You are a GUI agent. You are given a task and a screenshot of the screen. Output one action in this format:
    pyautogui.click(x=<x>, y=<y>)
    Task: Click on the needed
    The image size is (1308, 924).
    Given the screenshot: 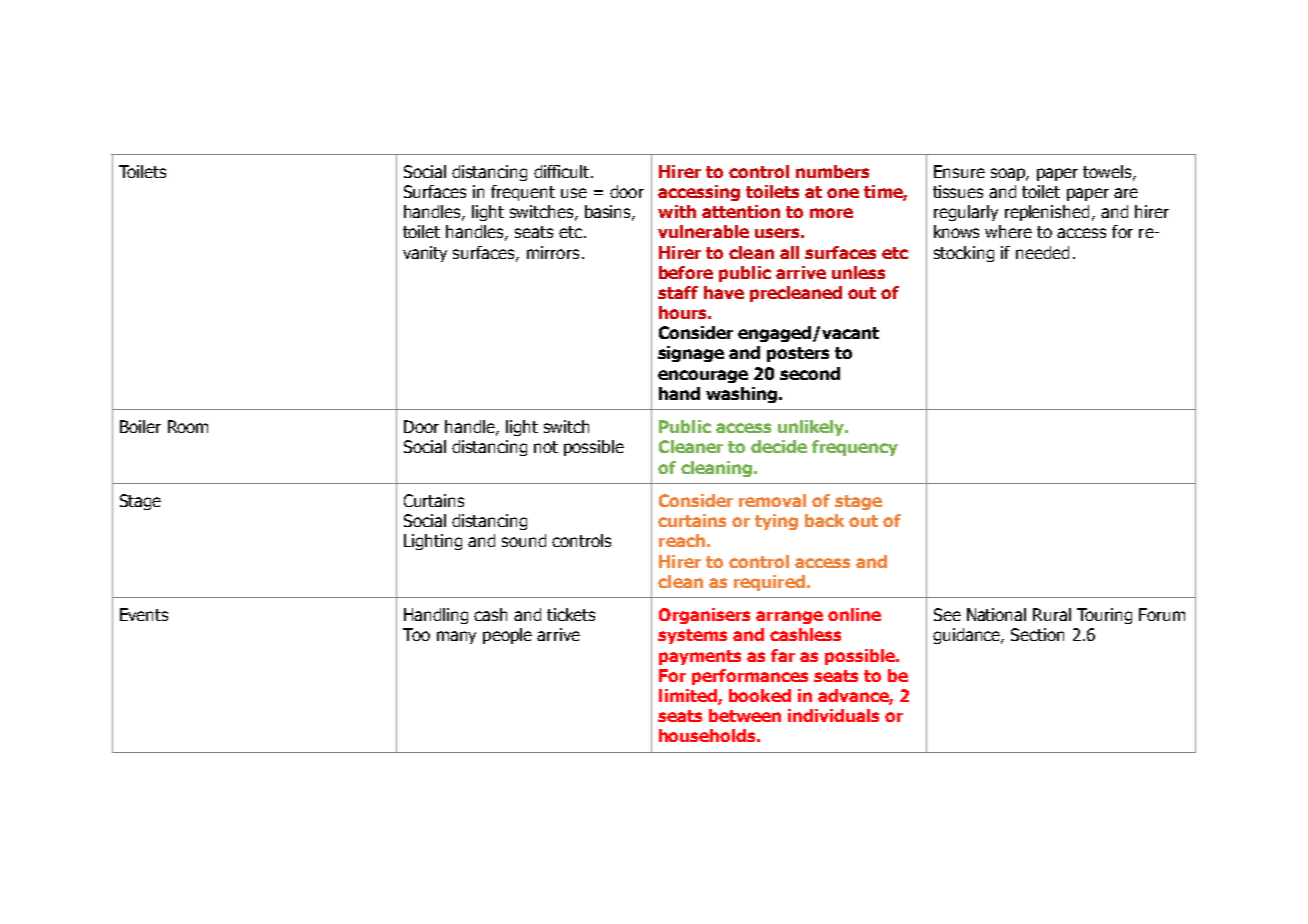 What is the action you would take?
    pyautogui.click(x=1042, y=252)
